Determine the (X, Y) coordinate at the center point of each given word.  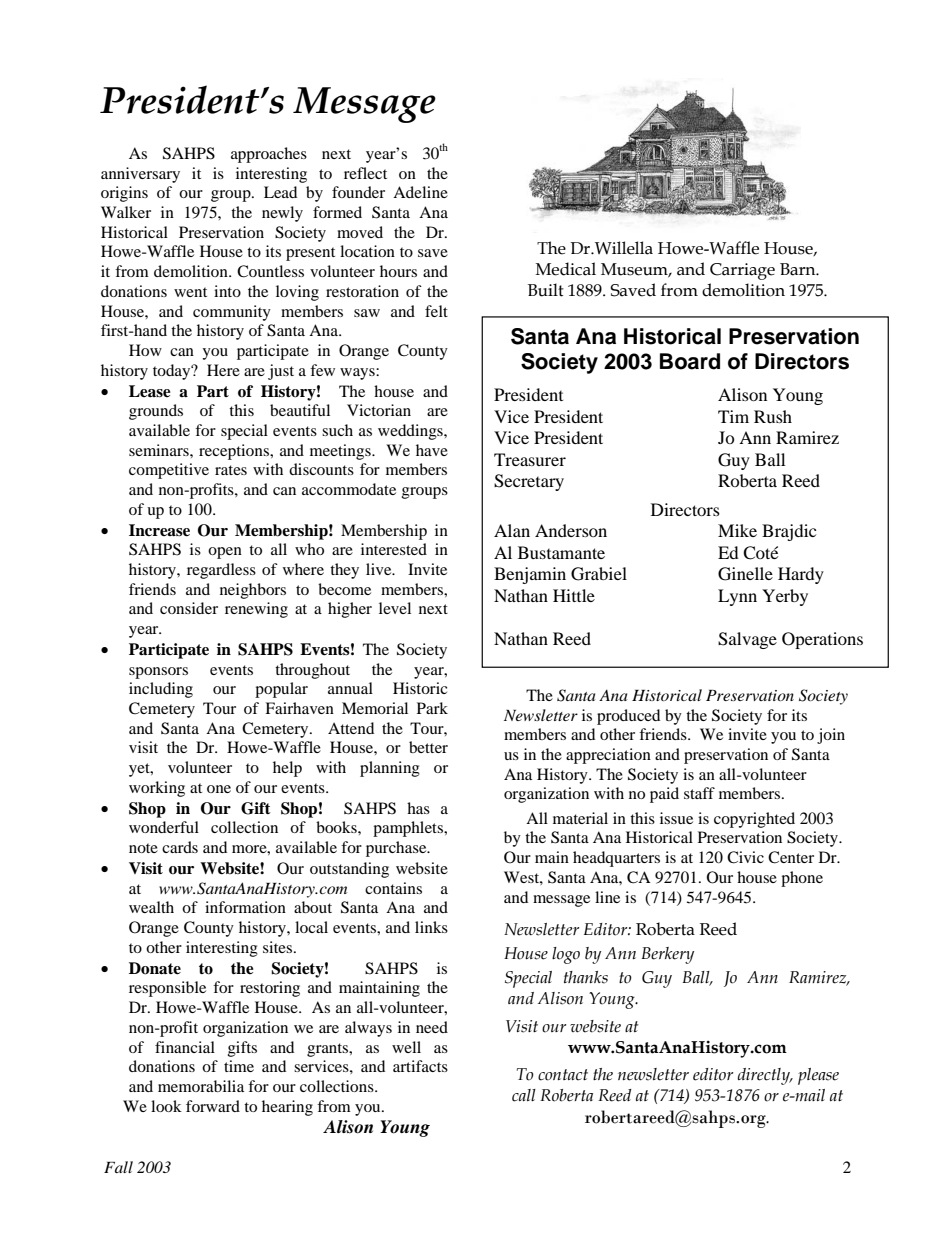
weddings (411, 432)
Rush (773, 416)
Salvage (747, 640)
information (245, 907)
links (431, 927)
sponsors (158, 673)
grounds (156, 412)
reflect (365, 173)
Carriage (742, 271)
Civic (745, 857)
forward (213, 1106)
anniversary (140, 175)
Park (432, 708)
